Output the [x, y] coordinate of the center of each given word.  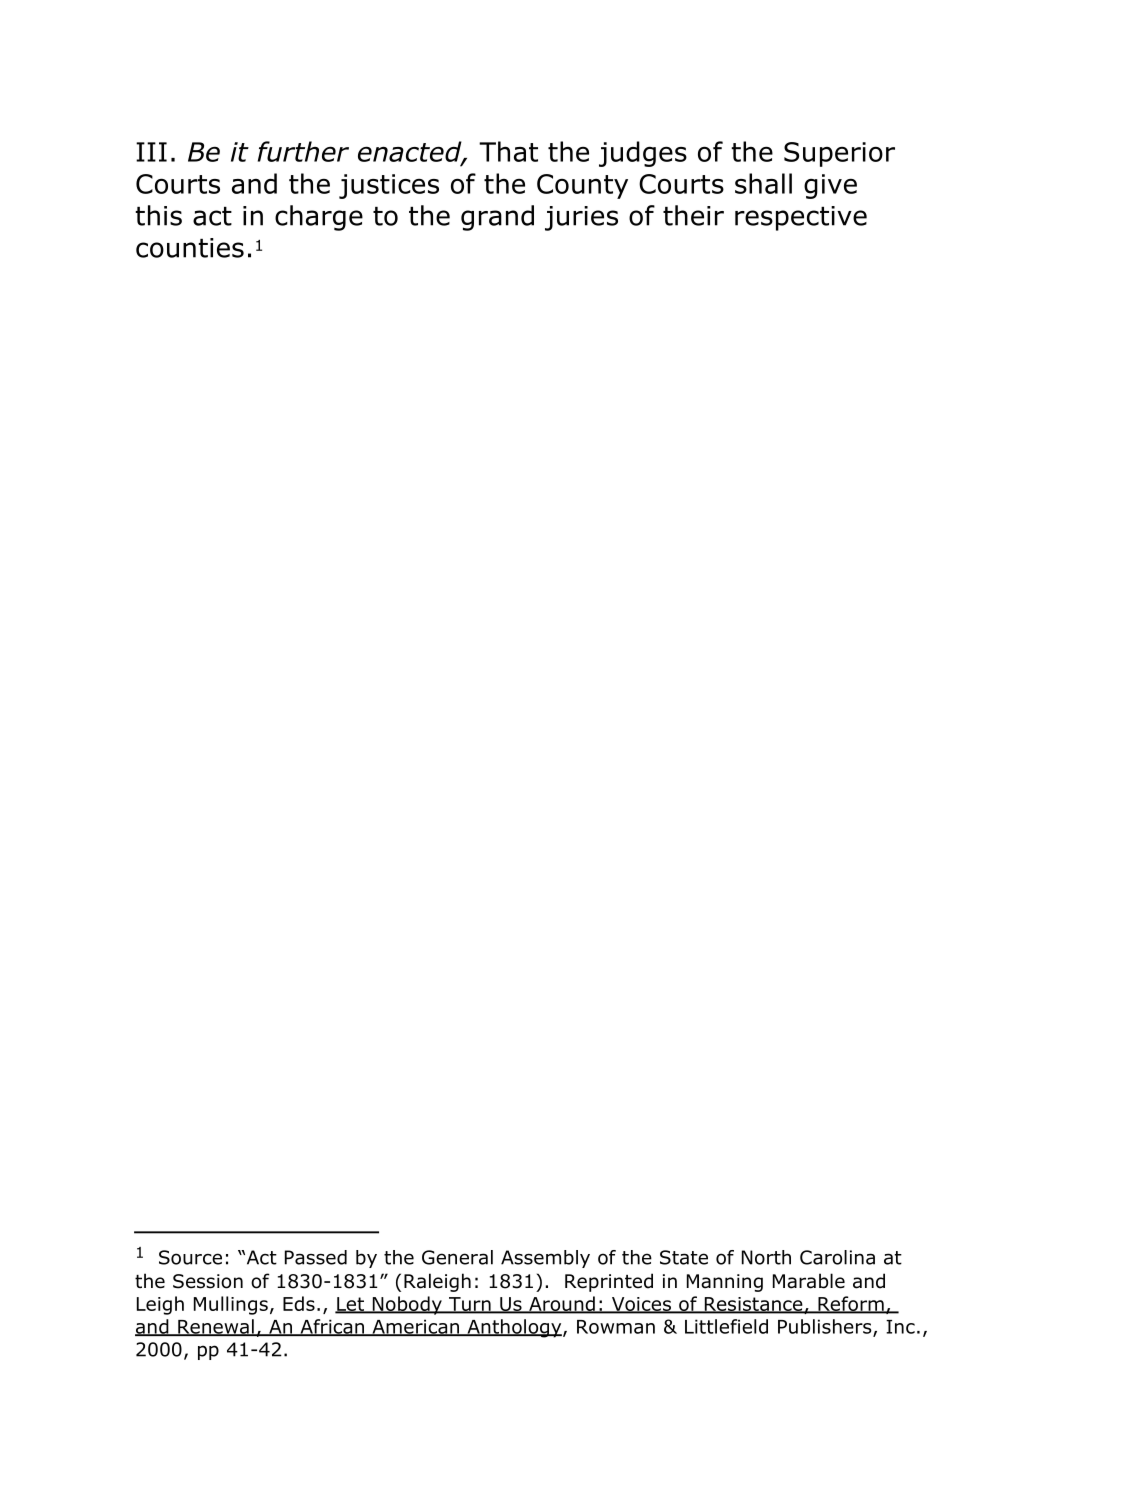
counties [190, 248]
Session [208, 1281]
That [508, 151]
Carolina [837, 1257]
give [830, 186]
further [303, 151]
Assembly [545, 1259]
